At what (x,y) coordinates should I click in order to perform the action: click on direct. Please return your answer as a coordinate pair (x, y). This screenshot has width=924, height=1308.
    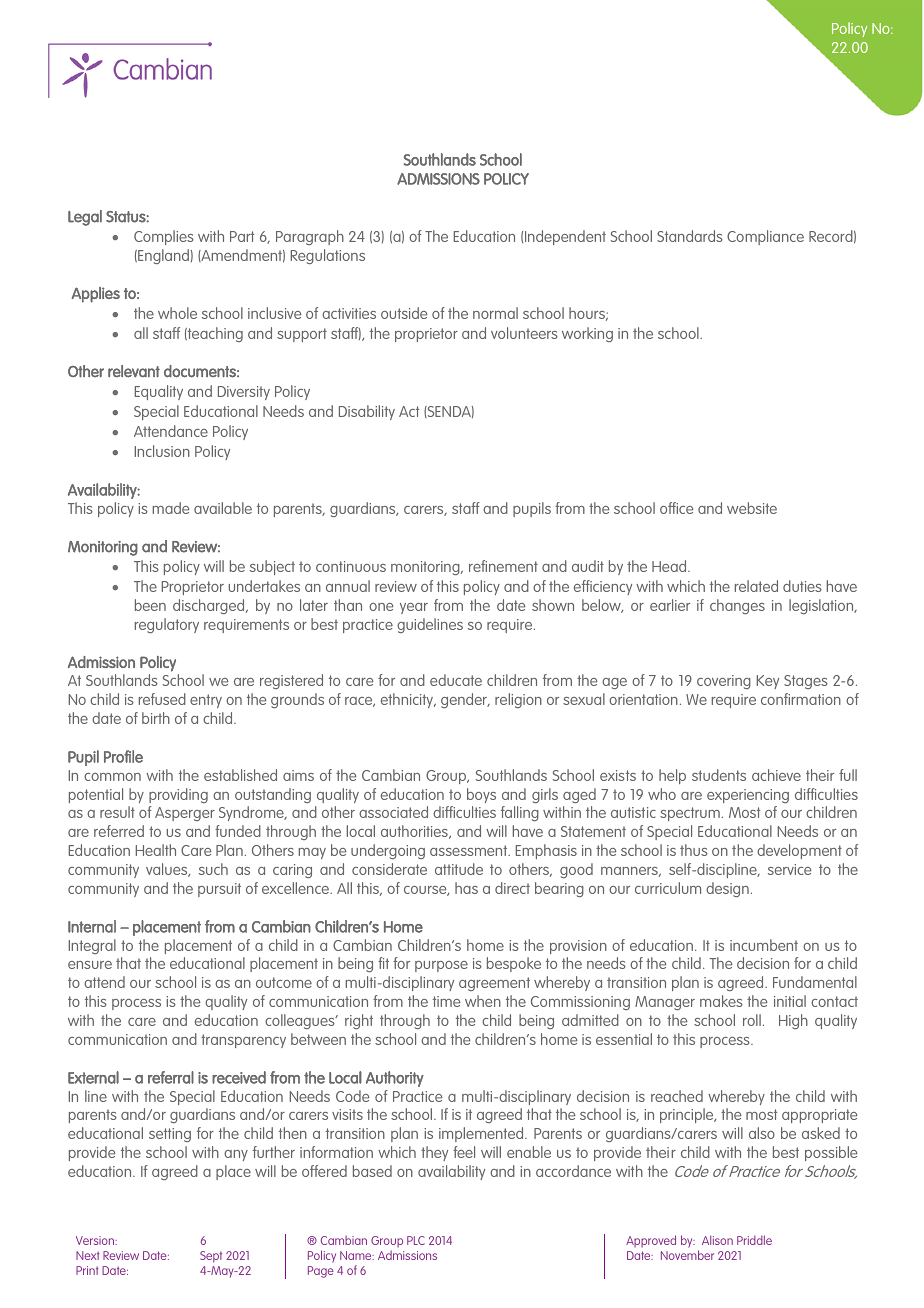
    Looking at the image, I should click on (512, 888).
